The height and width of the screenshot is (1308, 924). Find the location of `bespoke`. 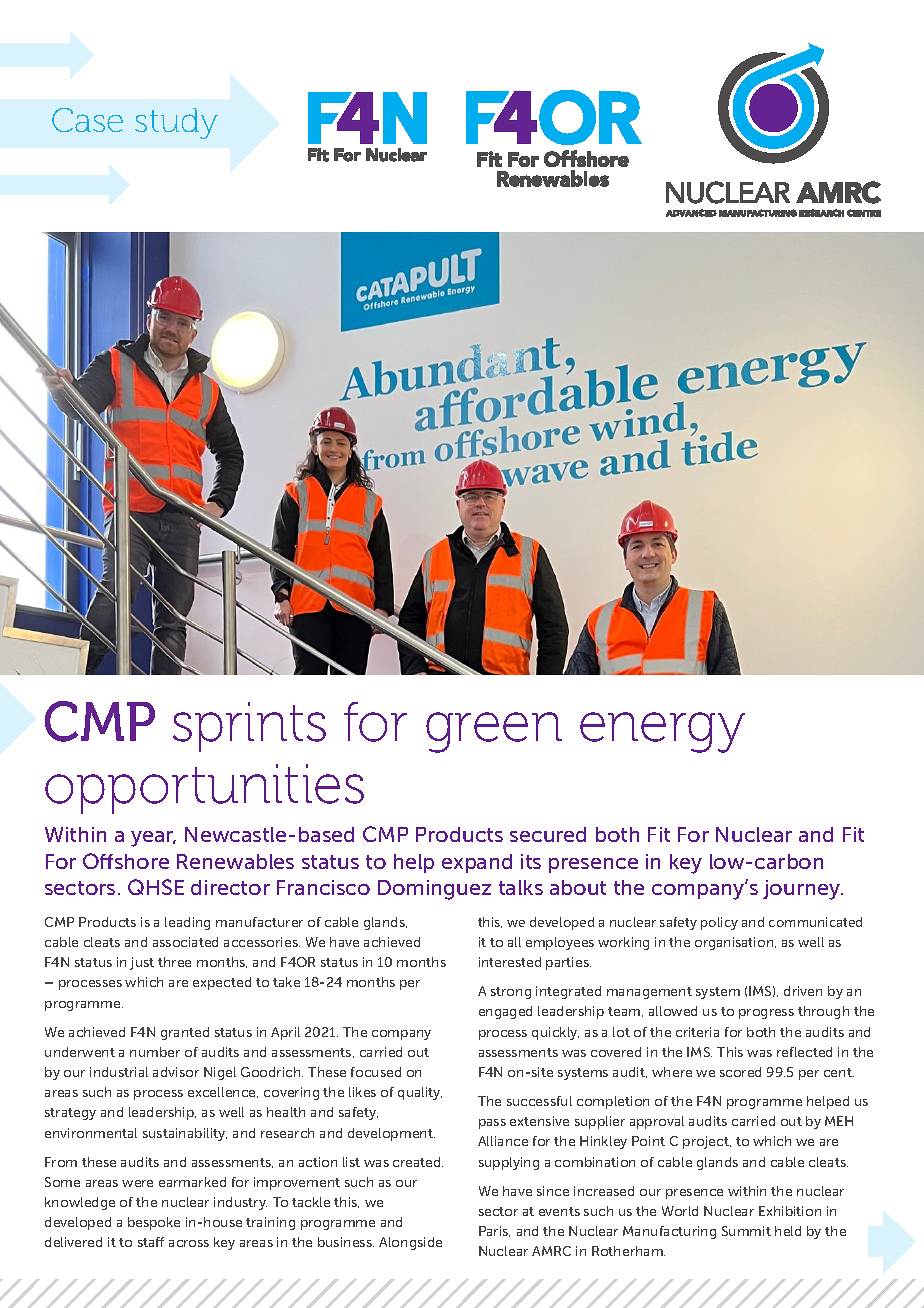

bespoke is located at coordinates (154, 1223).
